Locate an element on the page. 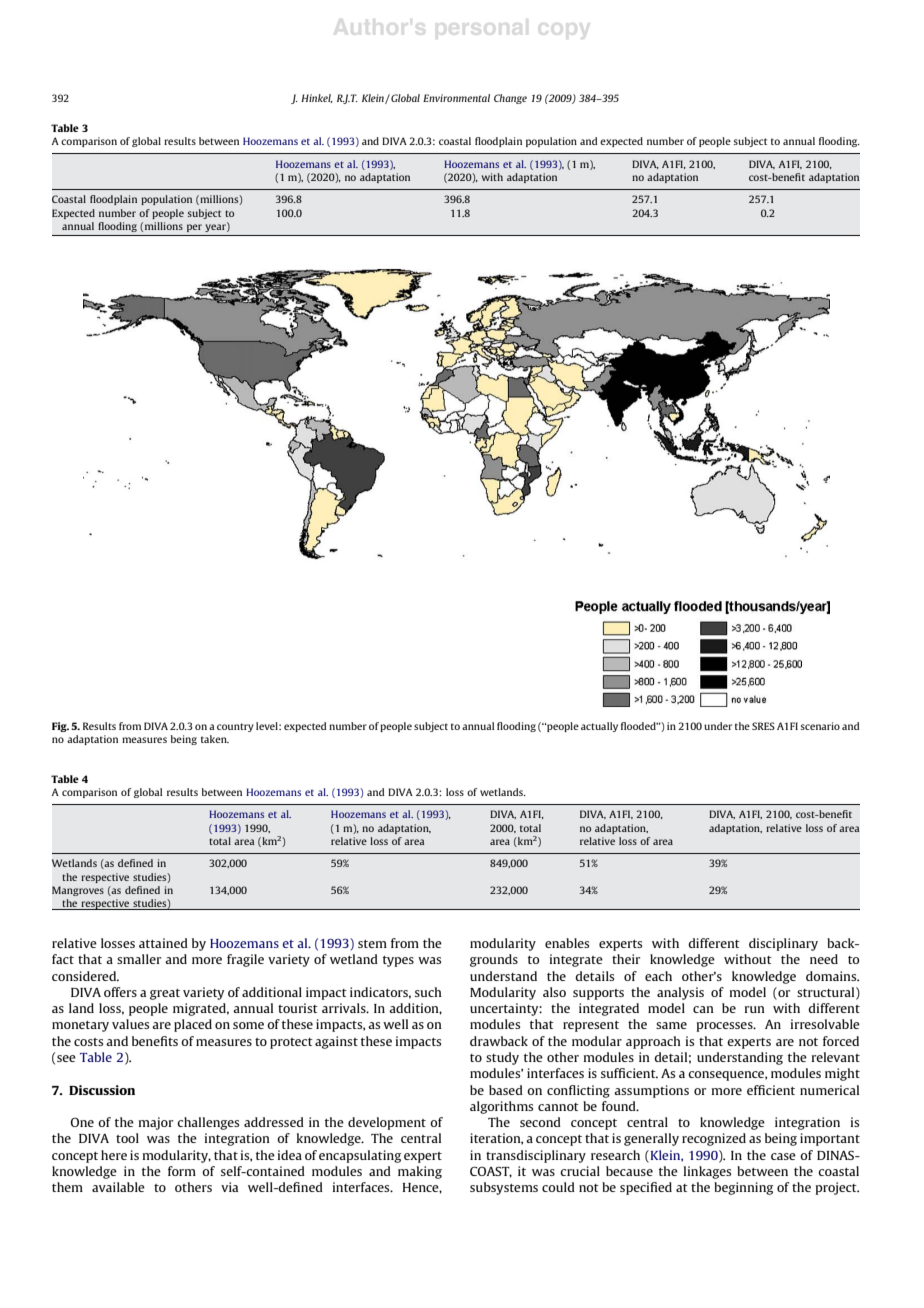 The image size is (924, 1308). Environmental is located at coordinates (456, 98).
